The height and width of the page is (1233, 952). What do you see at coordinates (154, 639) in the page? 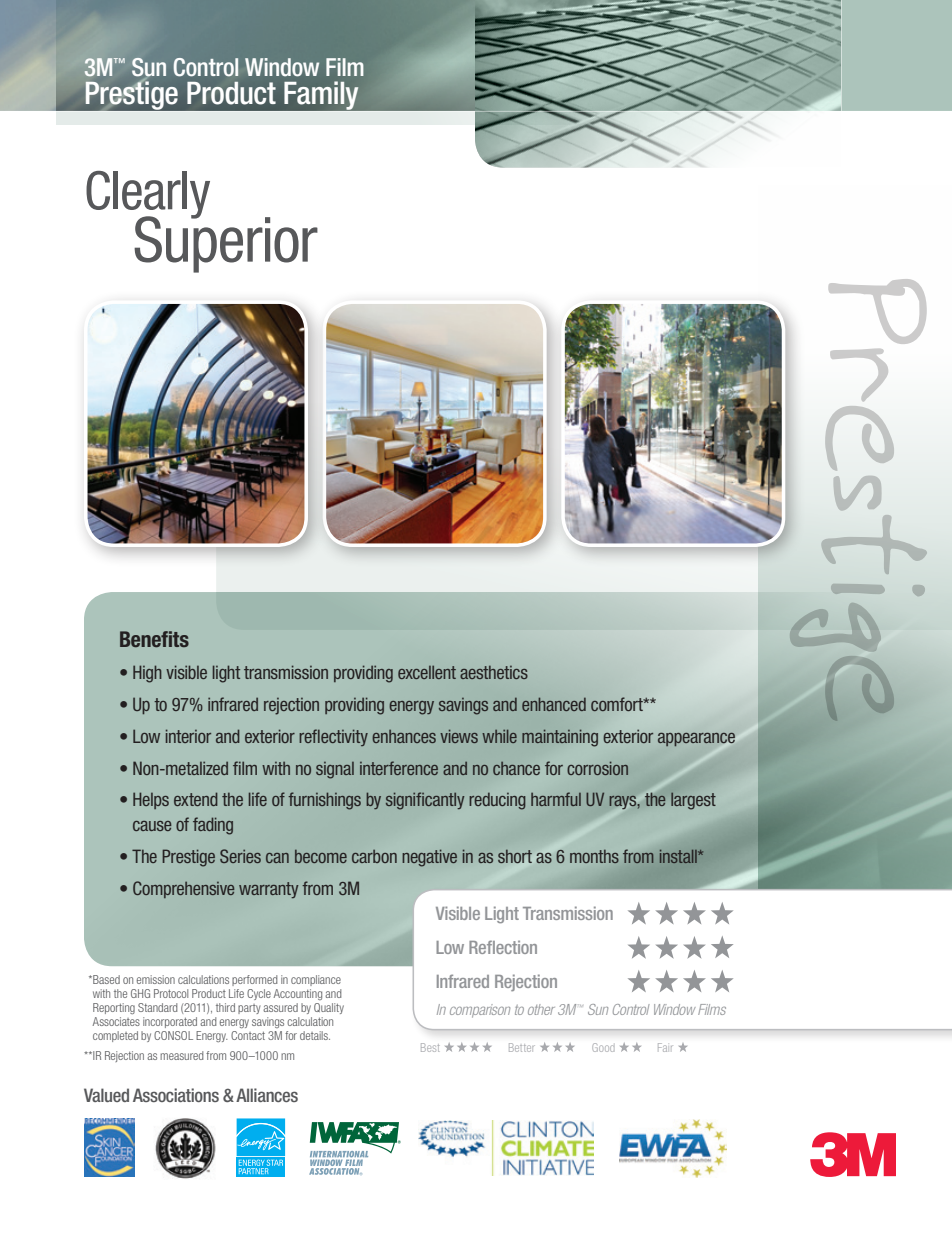
I see `Benefits` at bounding box center [154, 639].
